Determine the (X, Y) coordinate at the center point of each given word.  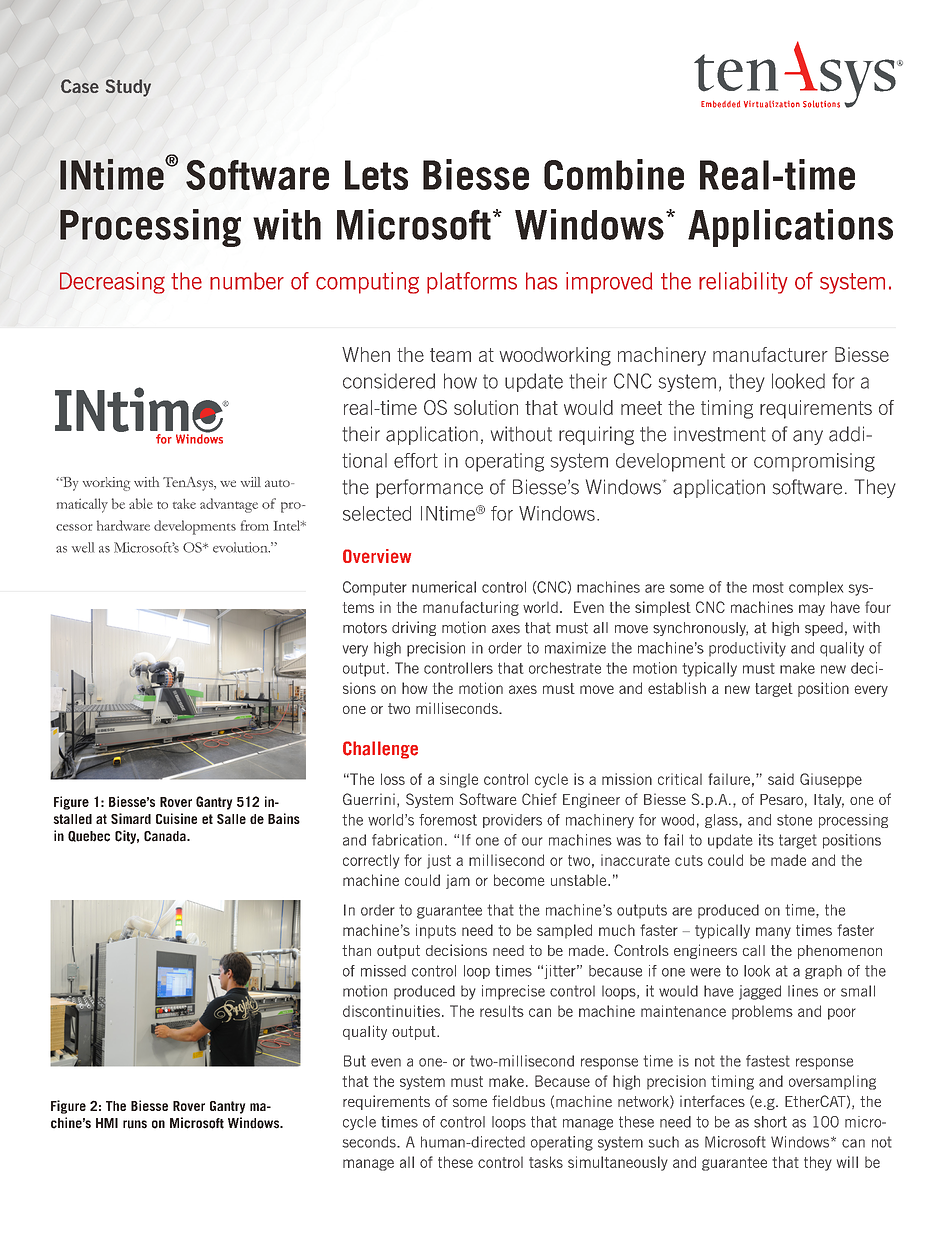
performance (429, 488)
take (184, 504)
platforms (472, 283)
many (773, 933)
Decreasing (112, 283)
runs (135, 1124)
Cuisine (176, 818)
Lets (376, 175)
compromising (814, 462)
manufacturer (770, 354)
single (459, 780)
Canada (166, 836)
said (781, 779)
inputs (436, 931)
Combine (614, 174)
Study (128, 88)
